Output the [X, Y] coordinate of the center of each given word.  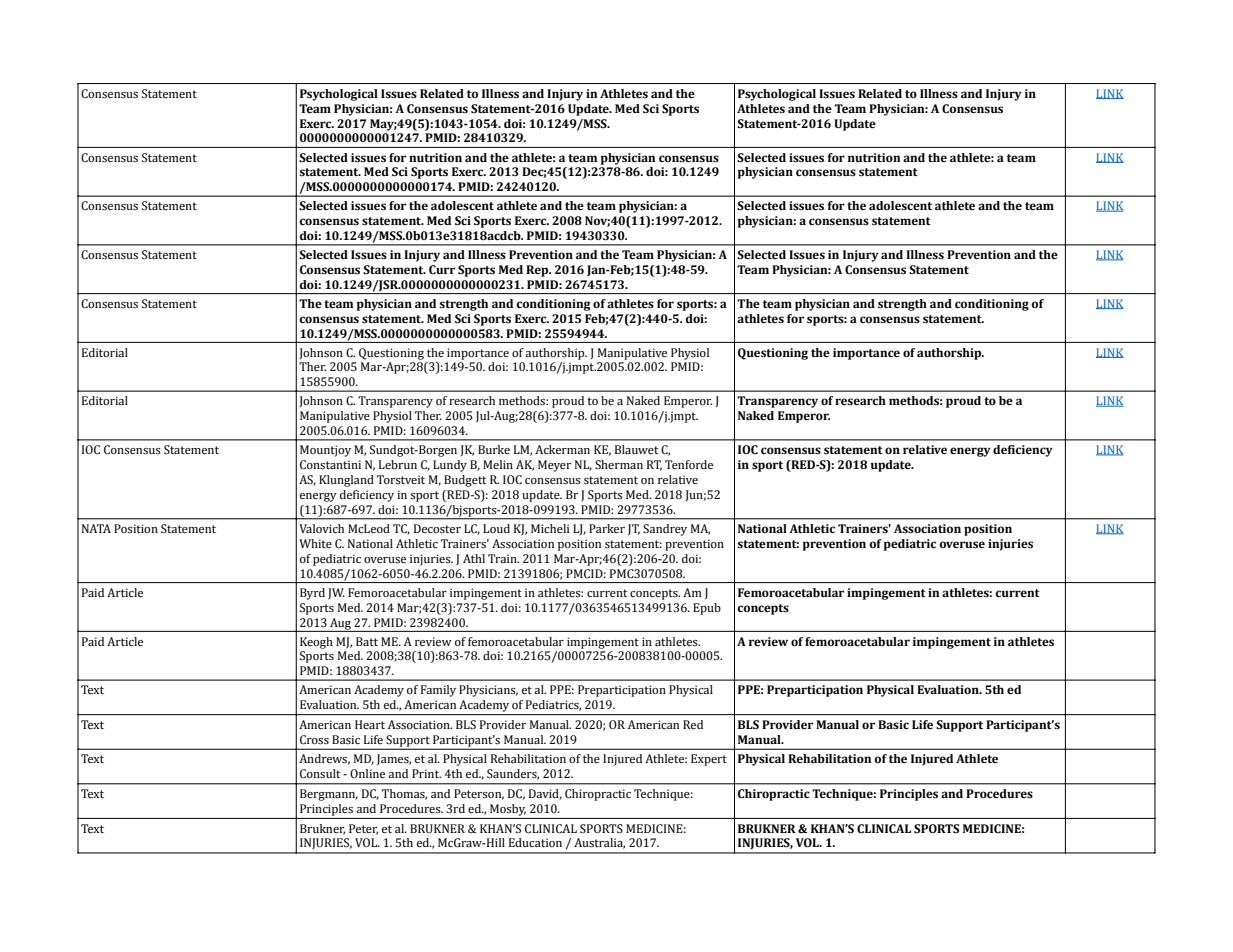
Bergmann [329, 795]
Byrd [312, 594]
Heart [370, 724]
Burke [494, 449]
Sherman [619, 464]
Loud [496, 528]
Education [535, 842]
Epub [707, 609]
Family [438, 691]
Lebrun [398, 464]
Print [426, 773]
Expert [709, 760]
